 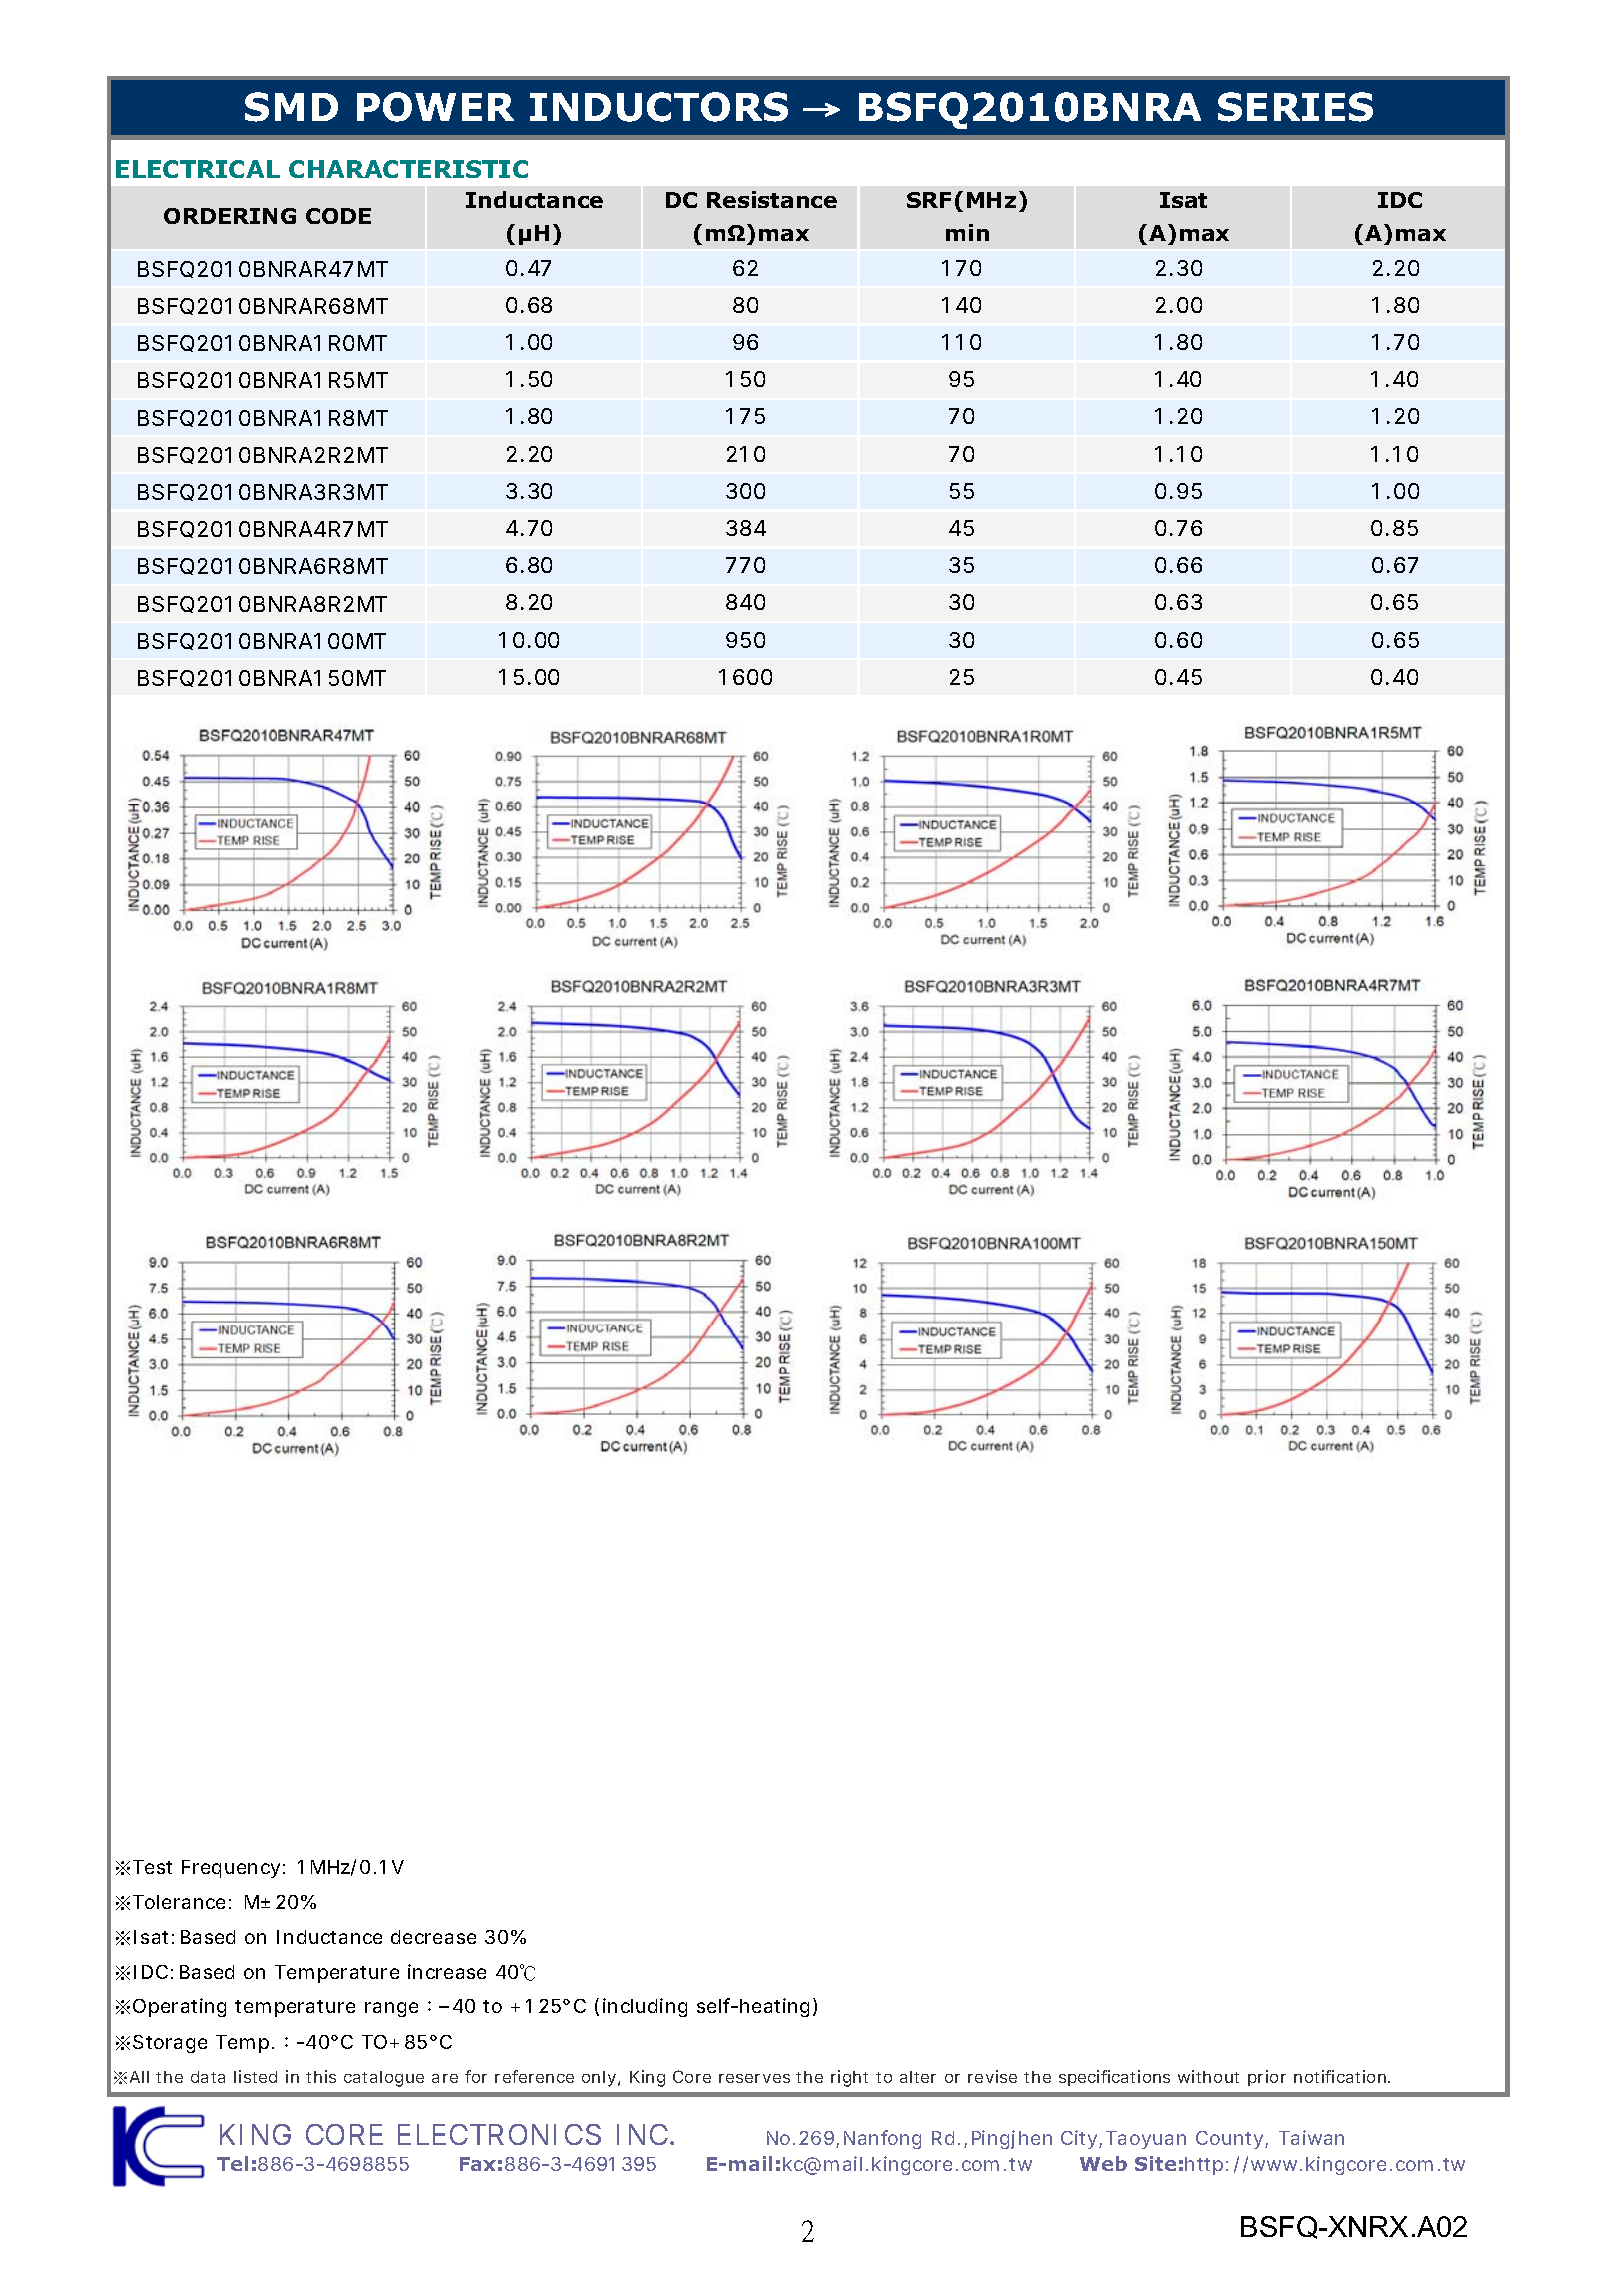 What do you see at coordinates (208, 2077) in the document?
I see `data` at bounding box center [208, 2077].
